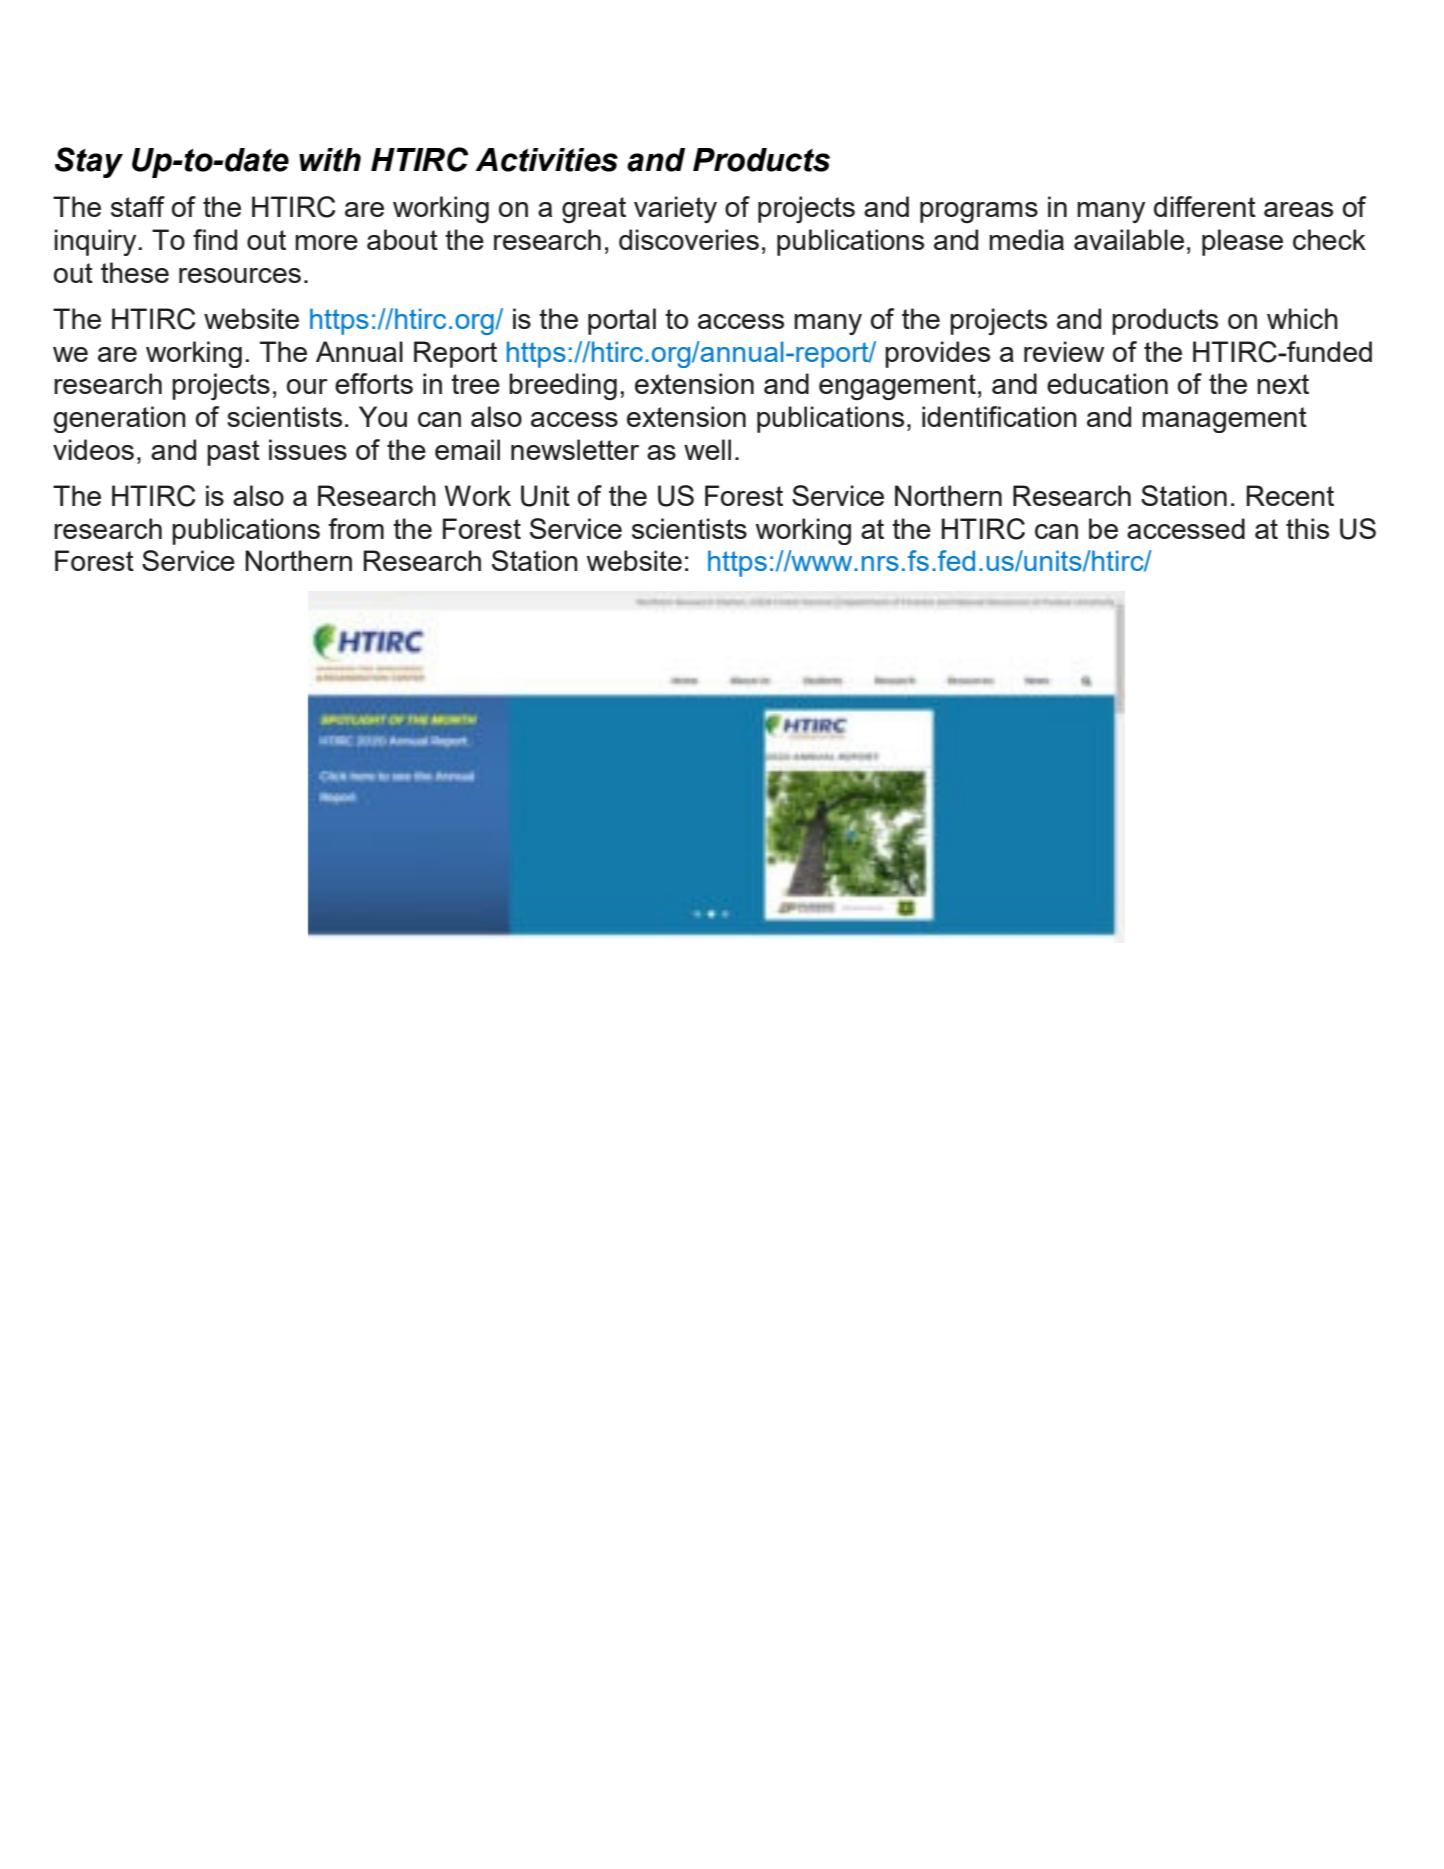 The height and width of the screenshot is (1869, 1444). What do you see at coordinates (622, 321) in the screenshot?
I see `portal` at bounding box center [622, 321].
